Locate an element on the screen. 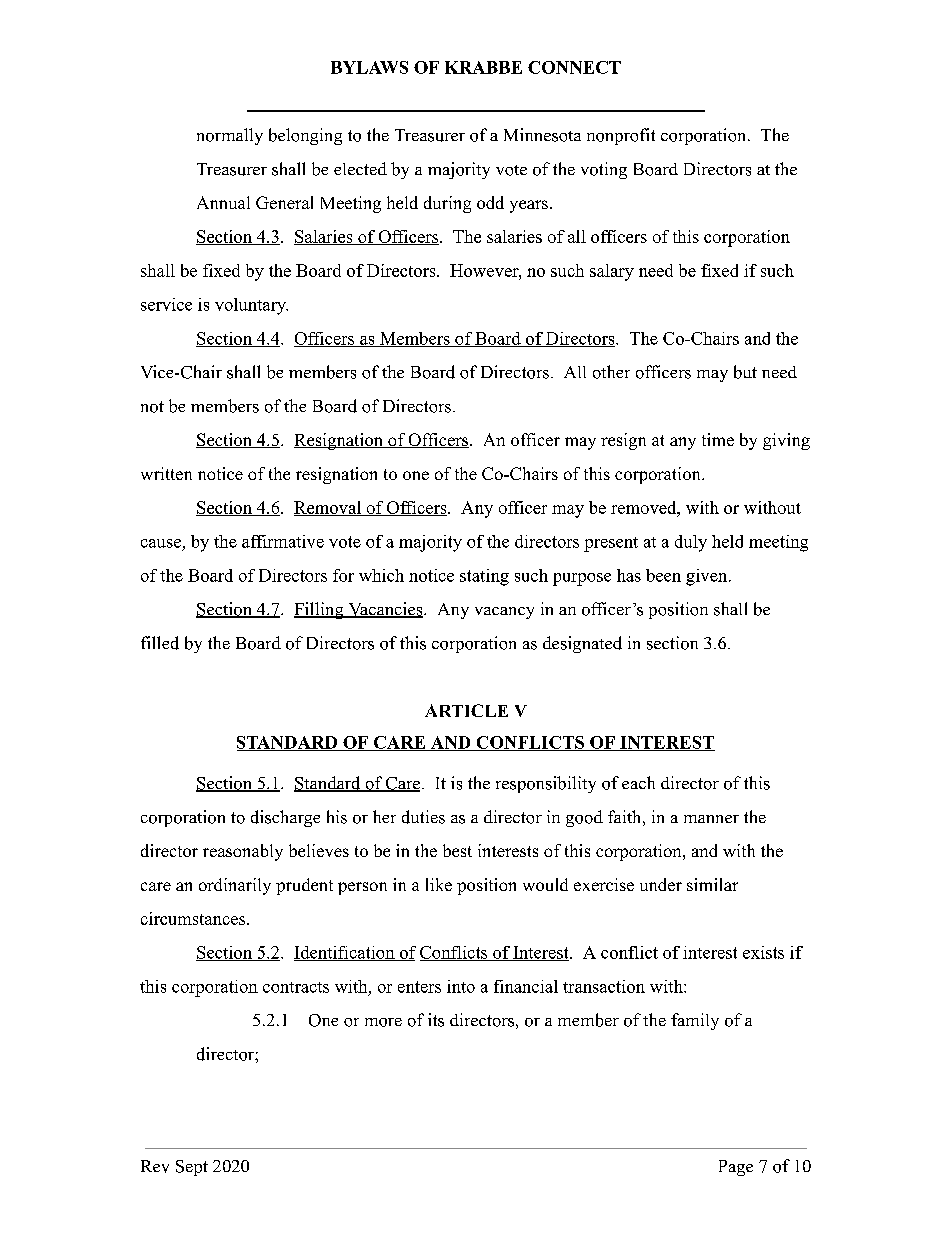 The height and width of the screenshot is (1233, 952). duties is located at coordinates (423, 817).
